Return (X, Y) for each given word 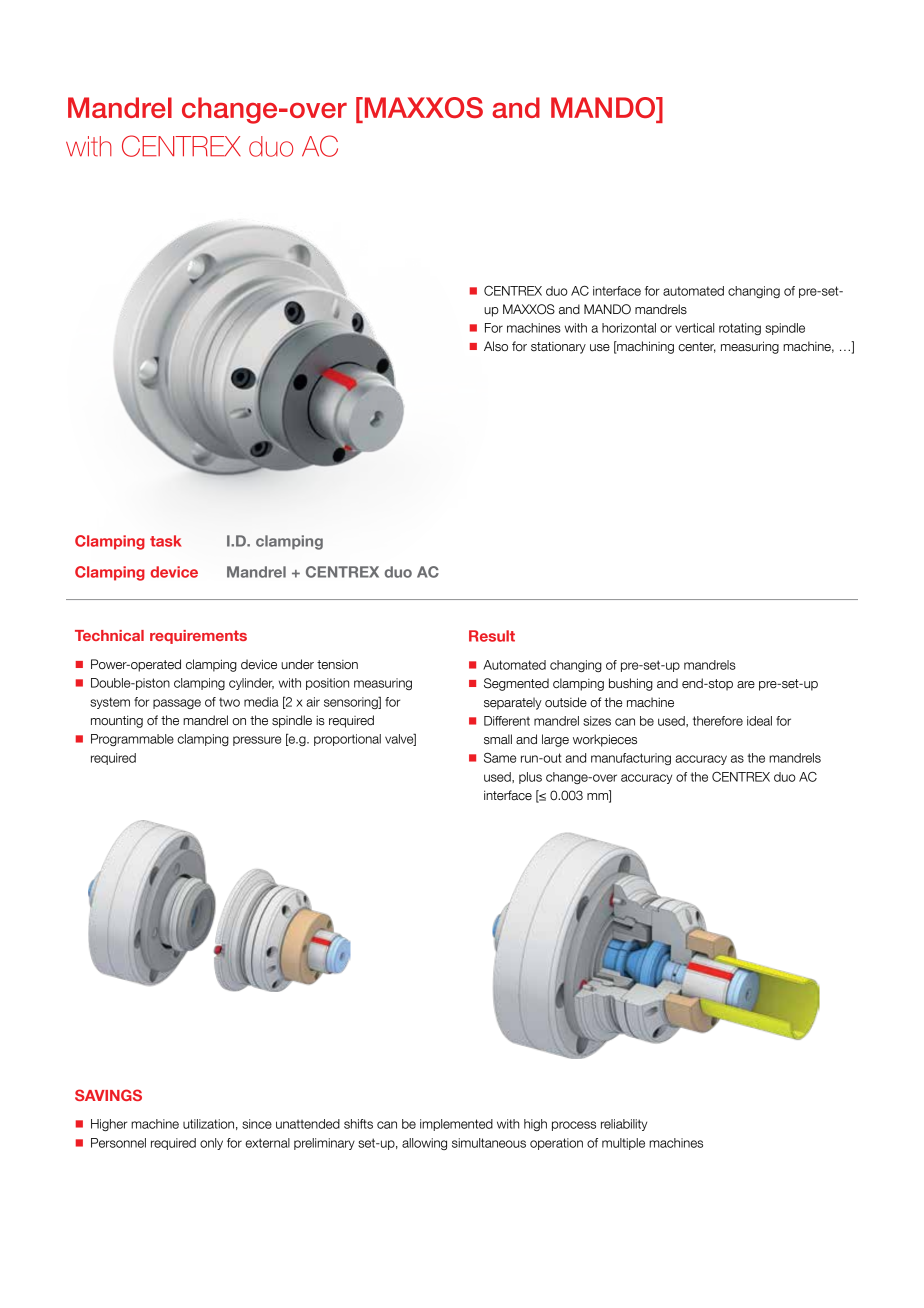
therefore (718, 721)
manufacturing (631, 759)
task (166, 541)
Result (492, 636)
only (211, 1144)
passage (177, 704)
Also (496, 346)
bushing (631, 684)
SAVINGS (108, 1095)
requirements (198, 637)
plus (530, 778)
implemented (456, 1125)
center (697, 347)
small (498, 739)
